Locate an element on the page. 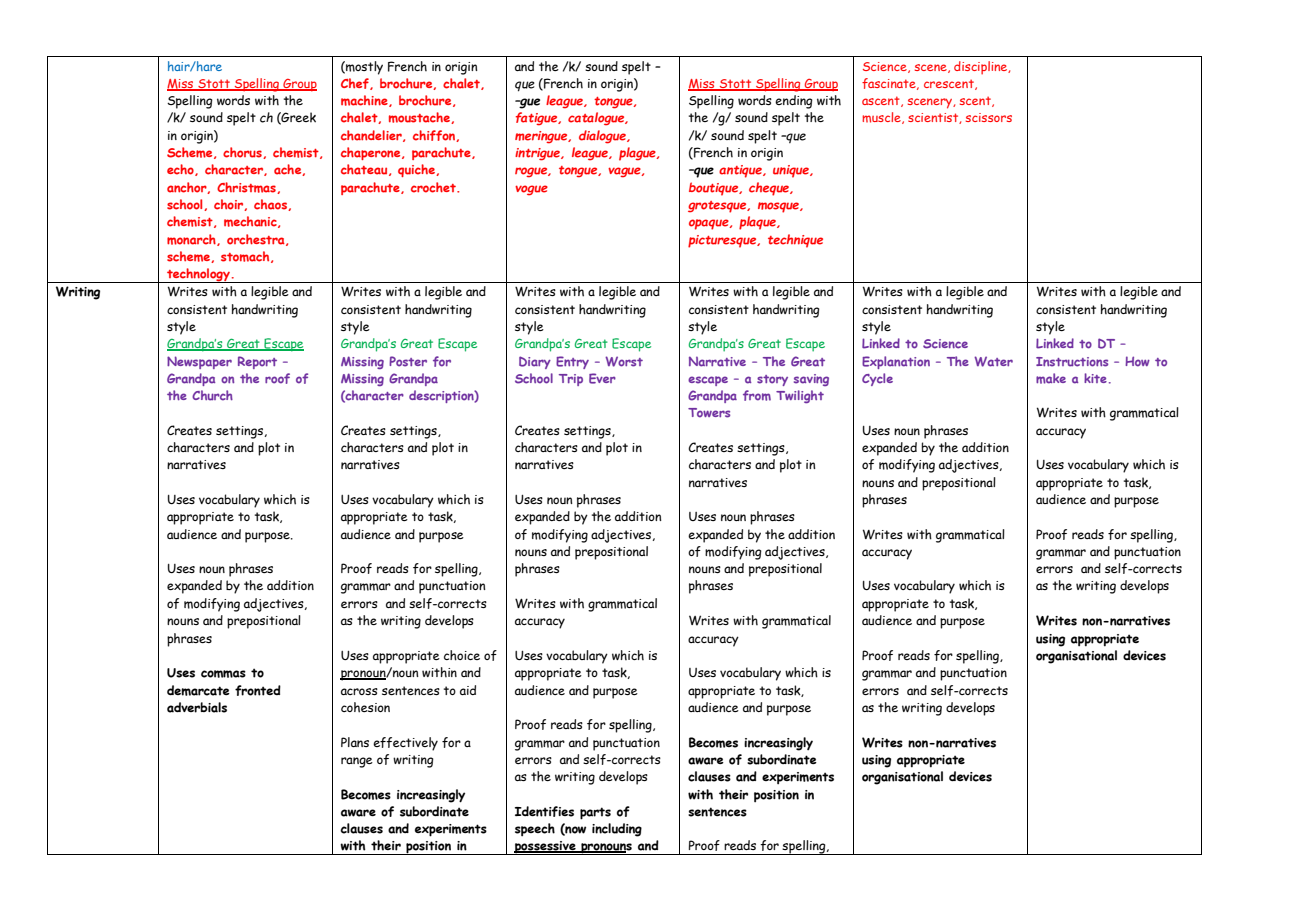 This image has width=1308, height=924. Towers is located at coordinates (709, 413).
